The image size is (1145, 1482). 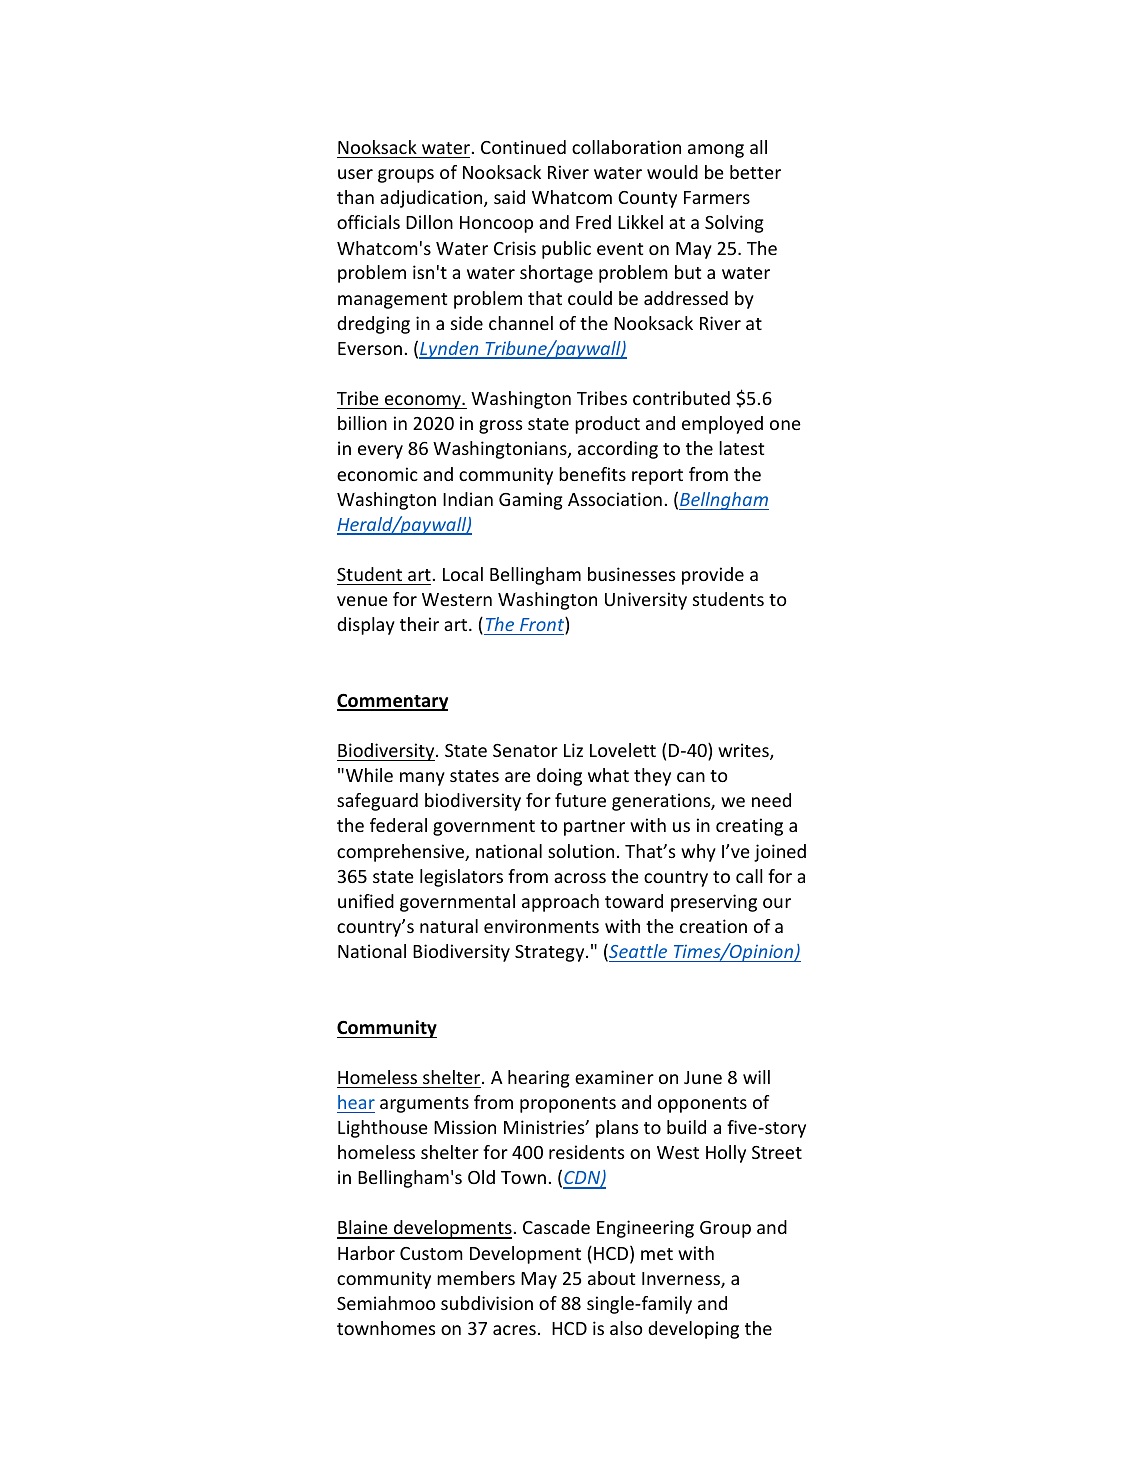 What do you see at coordinates (392, 702) in the screenshot?
I see `Commentary` at bounding box center [392, 702].
